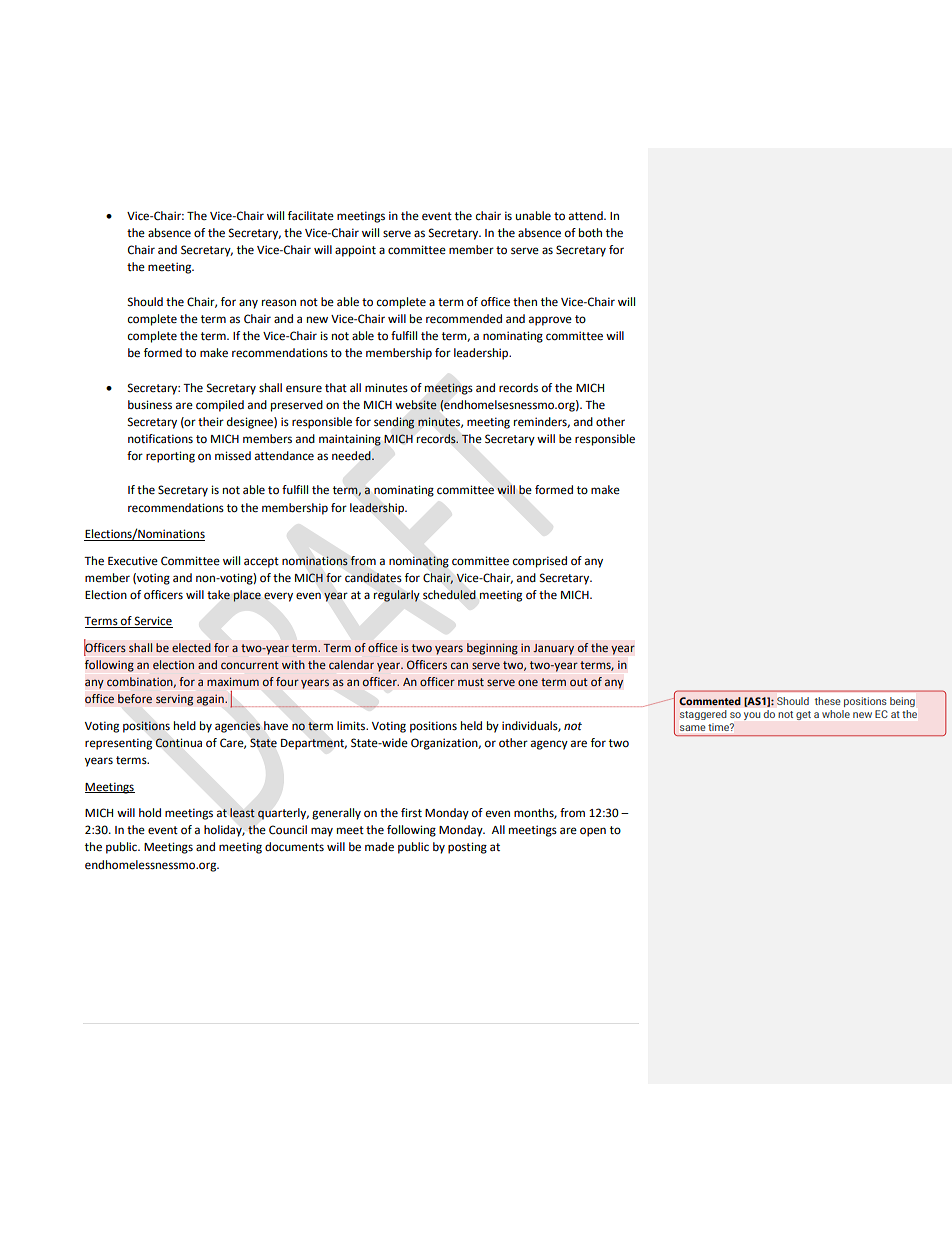 This document has height=1233, width=952. Describe the element at coordinates (525, 302) in the document. I see `then` at that location.
